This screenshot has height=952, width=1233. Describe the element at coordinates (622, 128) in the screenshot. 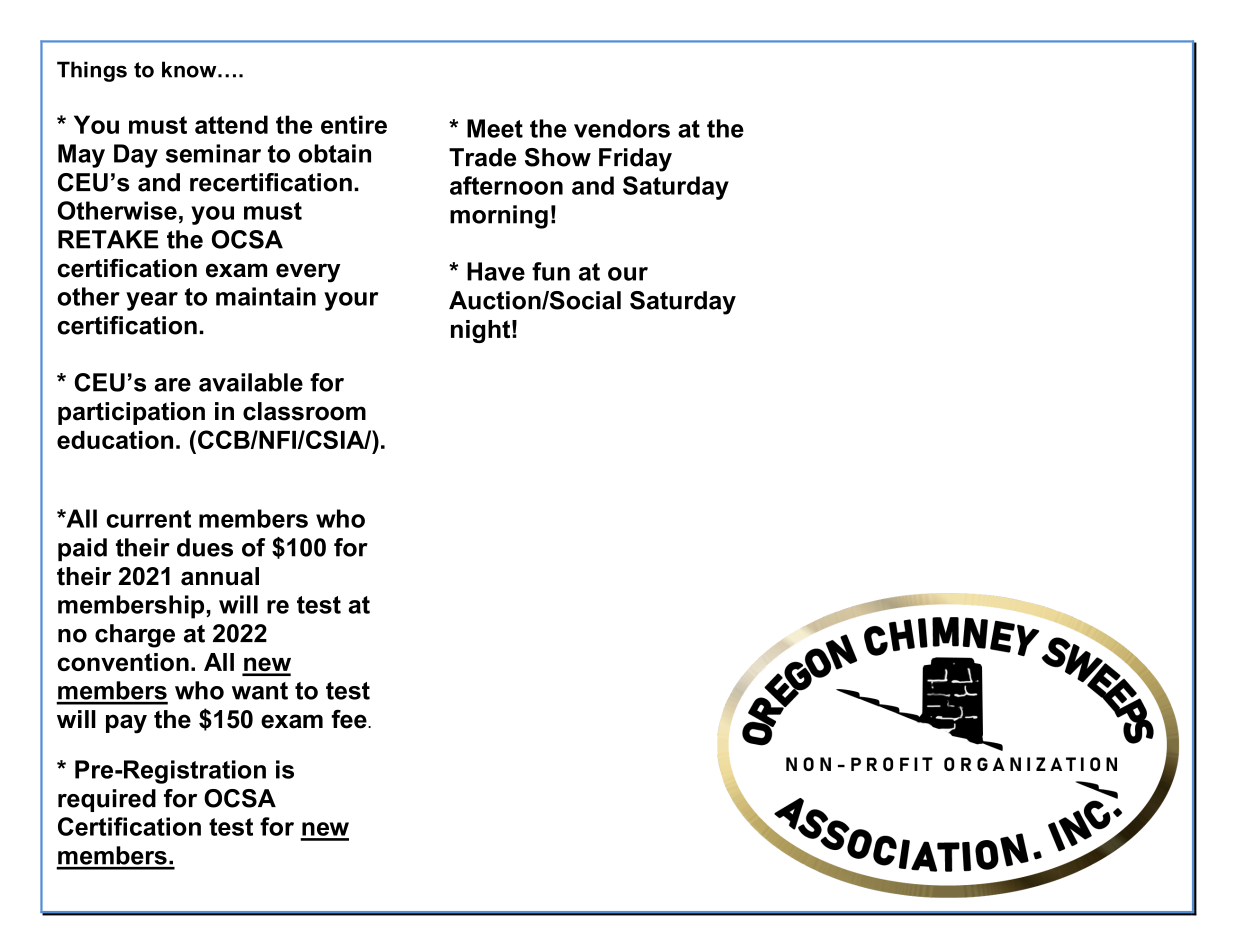

I see `vendors` at that location.
